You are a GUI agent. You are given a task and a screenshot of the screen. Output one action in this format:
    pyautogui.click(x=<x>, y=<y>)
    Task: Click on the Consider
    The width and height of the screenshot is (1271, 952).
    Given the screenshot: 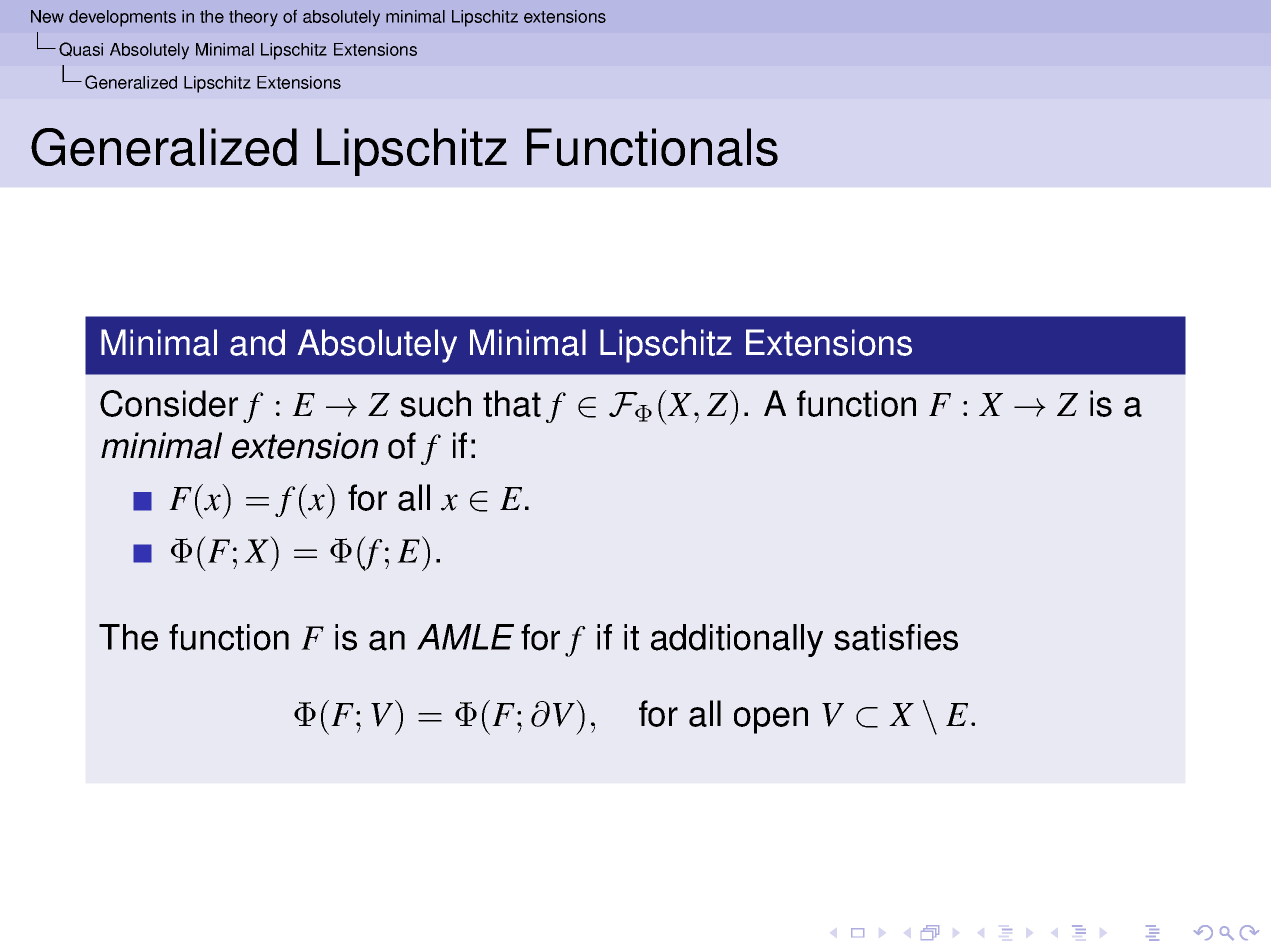 What is the action you would take?
    pyautogui.click(x=169, y=403)
